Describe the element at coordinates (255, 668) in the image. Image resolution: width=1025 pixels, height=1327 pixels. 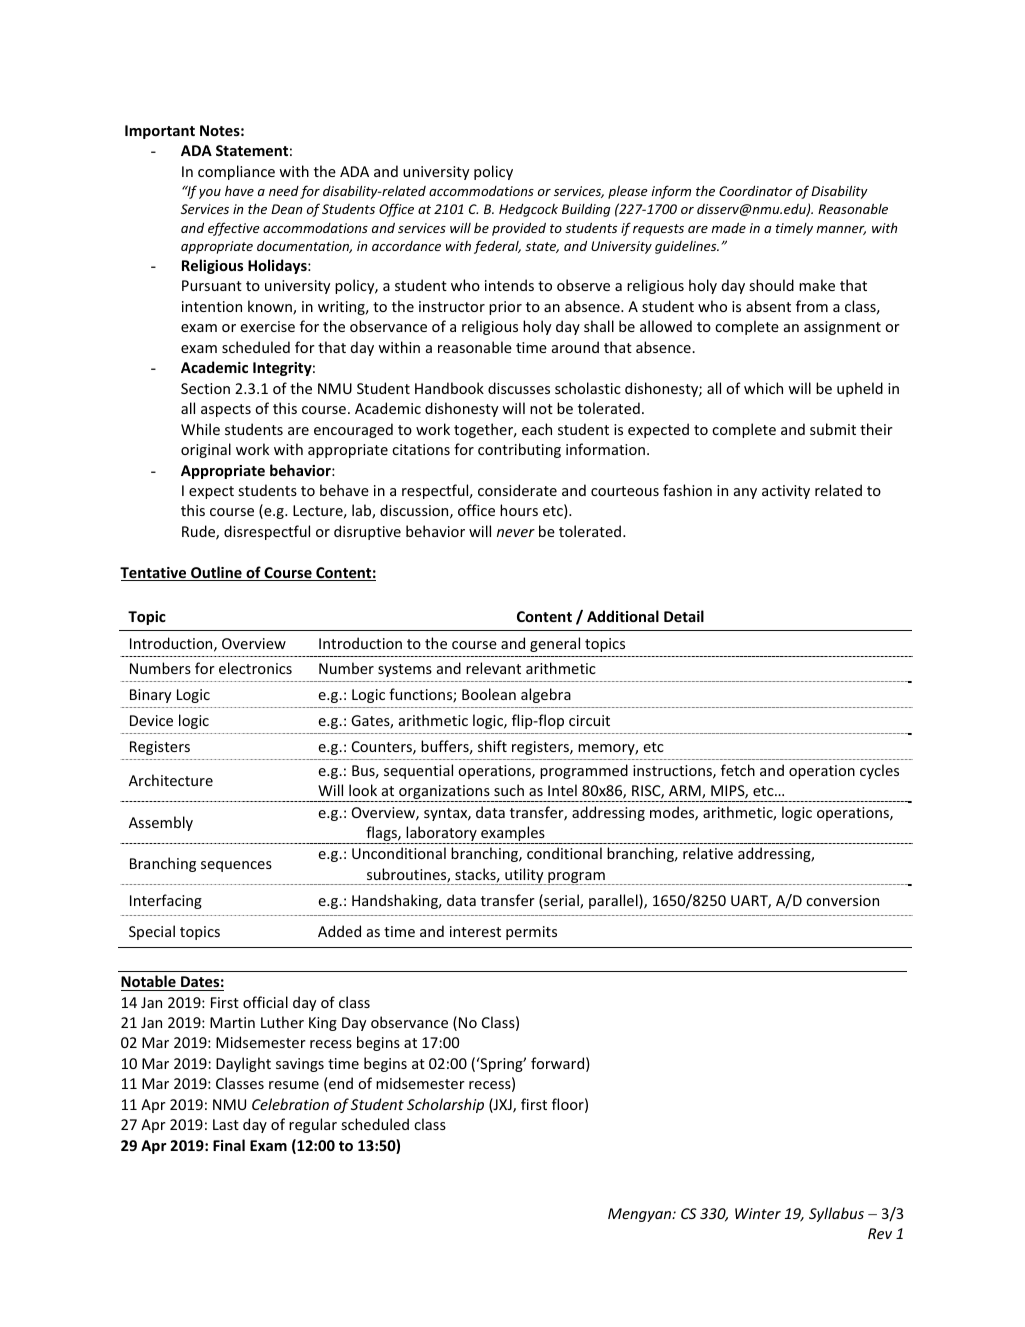
I see `electronics` at that location.
